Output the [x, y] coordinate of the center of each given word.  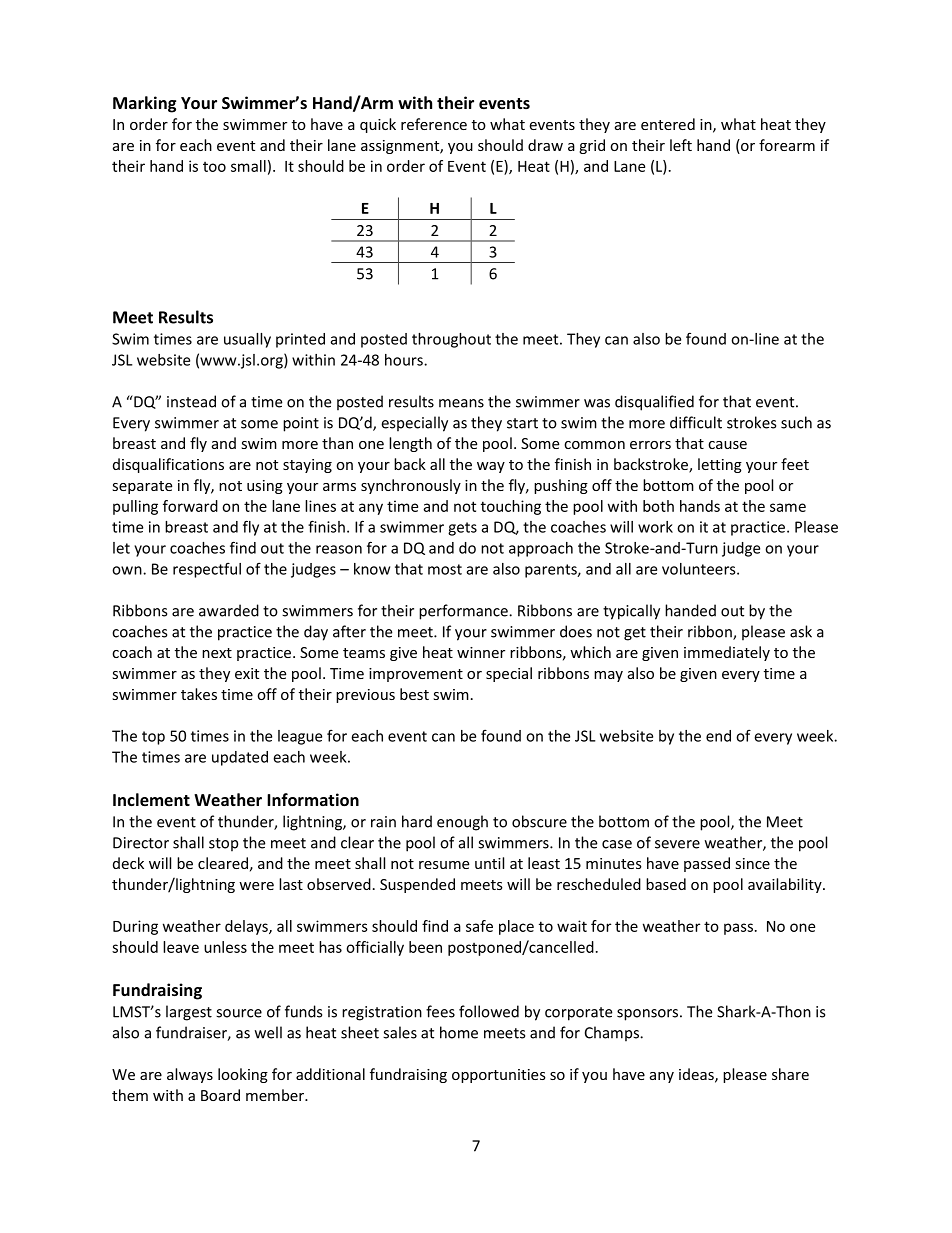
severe [677, 844]
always [190, 1075]
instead [191, 401]
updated [240, 758]
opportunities [499, 1076]
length [410, 444]
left [681, 145]
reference [434, 124]
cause [727, 445]
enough [462, 823]
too [214, 167]
